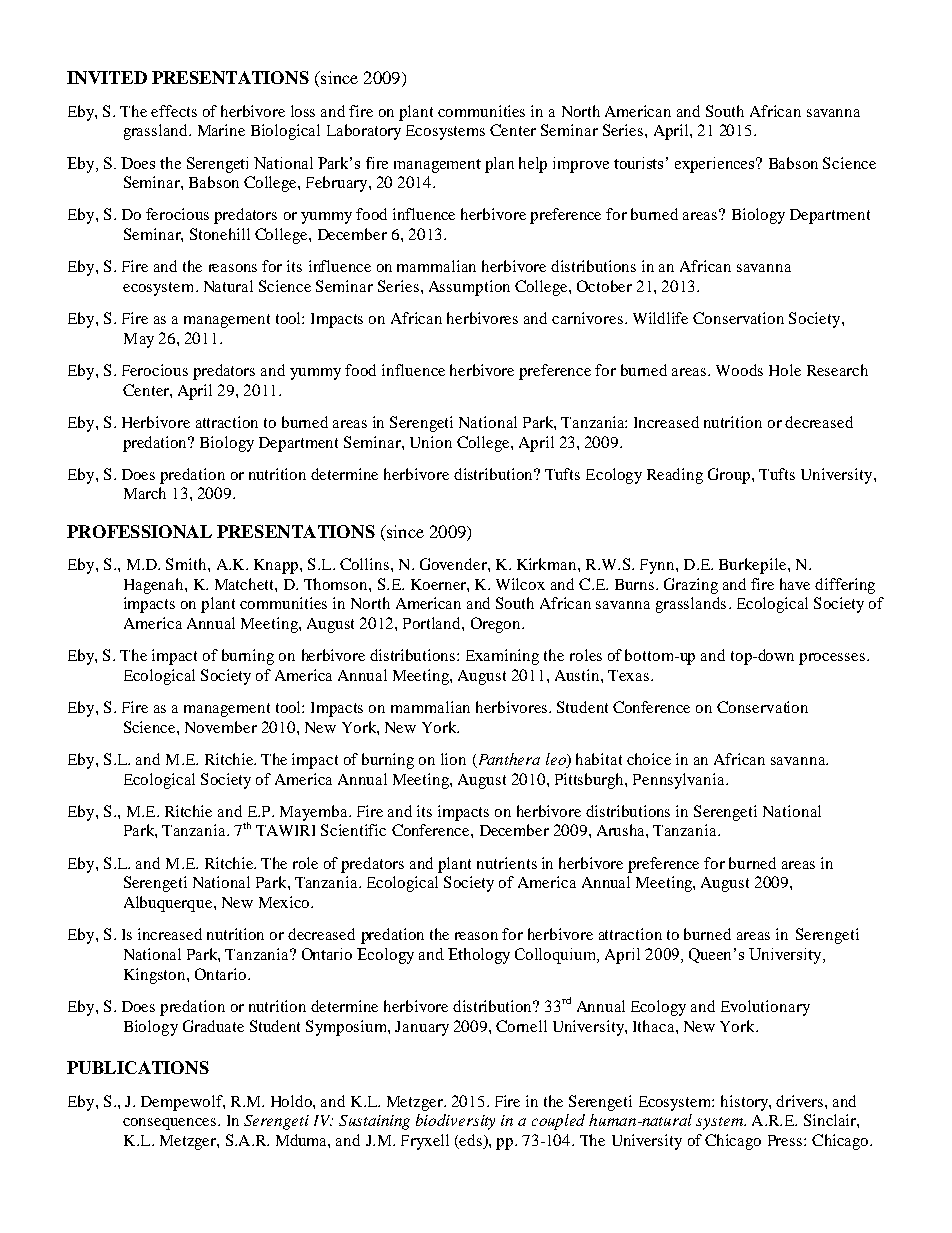 The image size is (952, 1233). What do you see at coordinates (533, 165) in the page?
I see `help` at bounding box center [533, 165].
